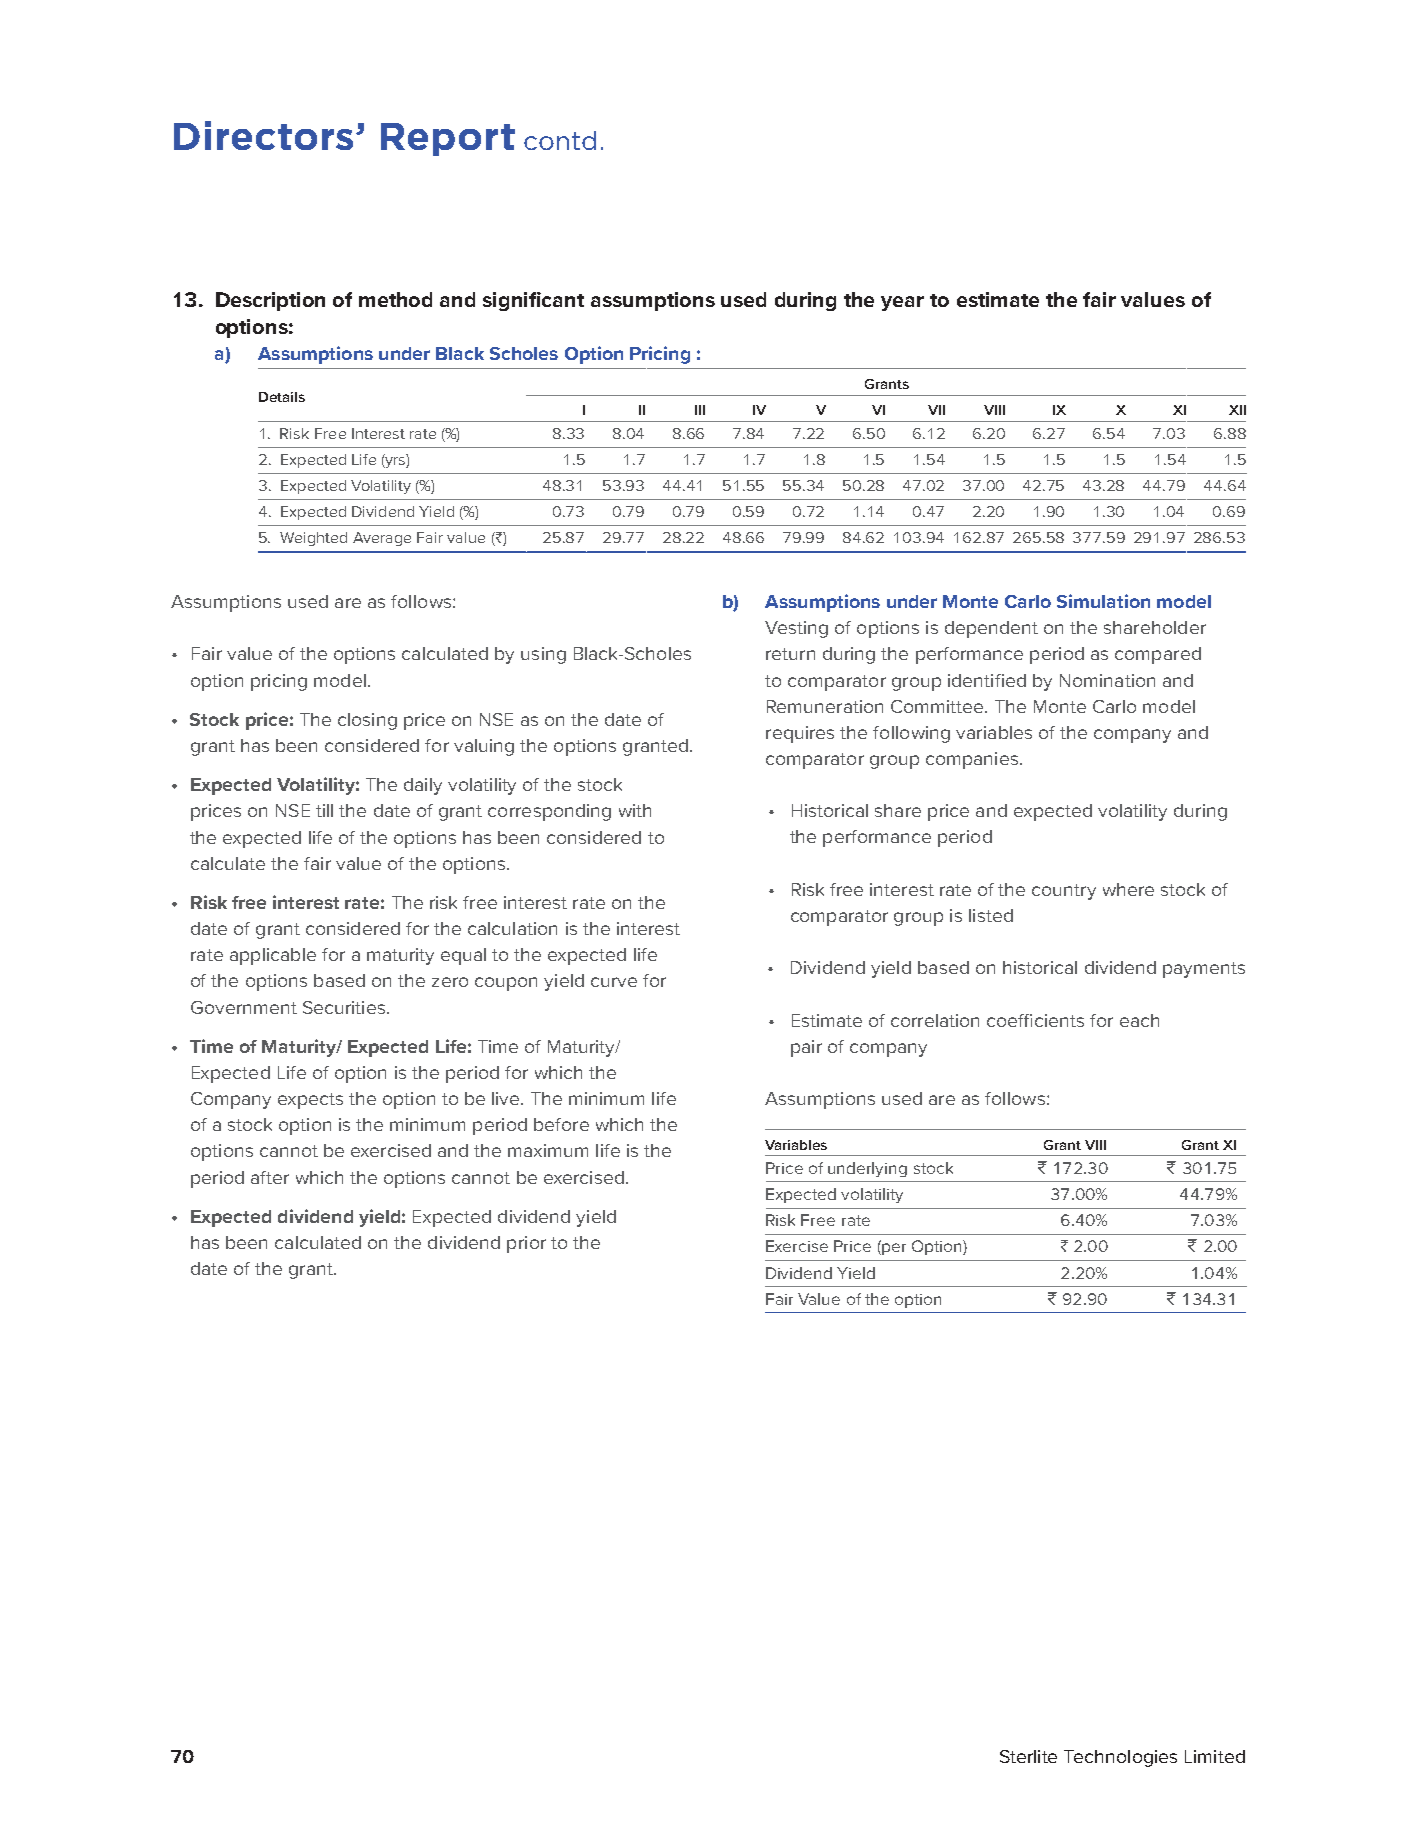 The width and height of the document is (1418, 1835). Describe the element at coordinates (367, 721) in the document. I see `closing` at that location.
